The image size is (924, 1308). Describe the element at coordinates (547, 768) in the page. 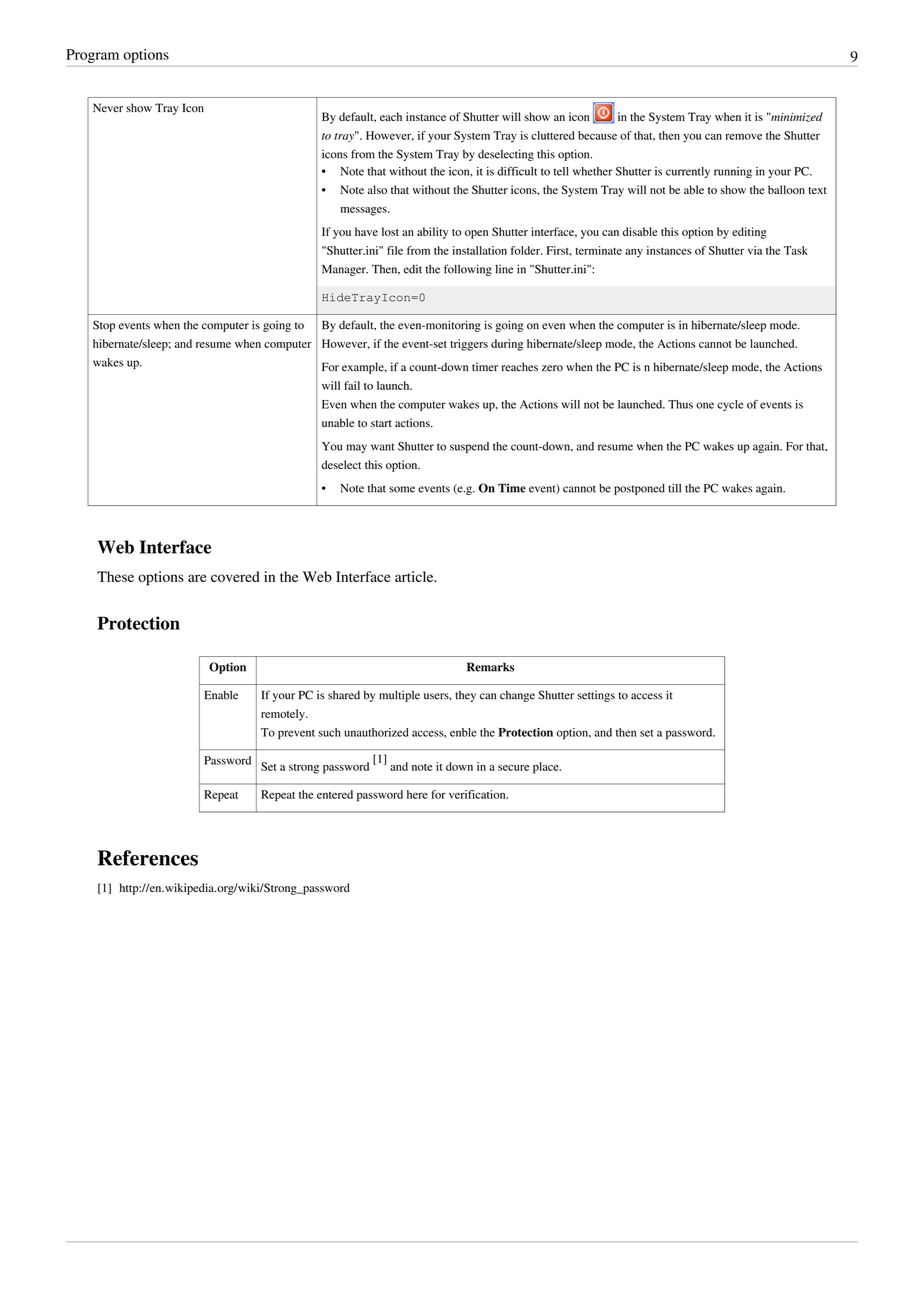

I see `place` at that location.
